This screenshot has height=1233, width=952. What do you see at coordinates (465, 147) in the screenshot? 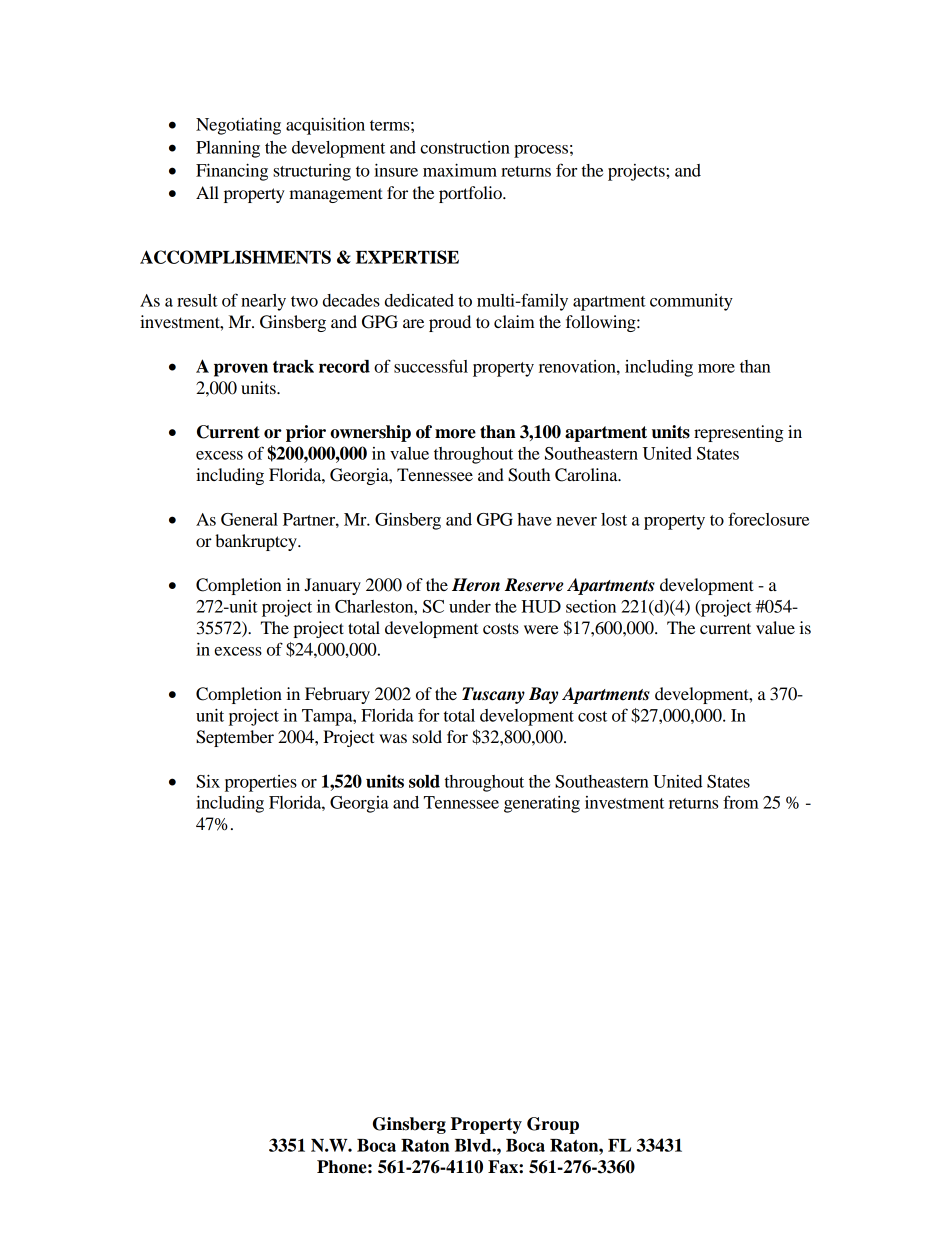
I see `construction` at bounding box center [465, 147].
